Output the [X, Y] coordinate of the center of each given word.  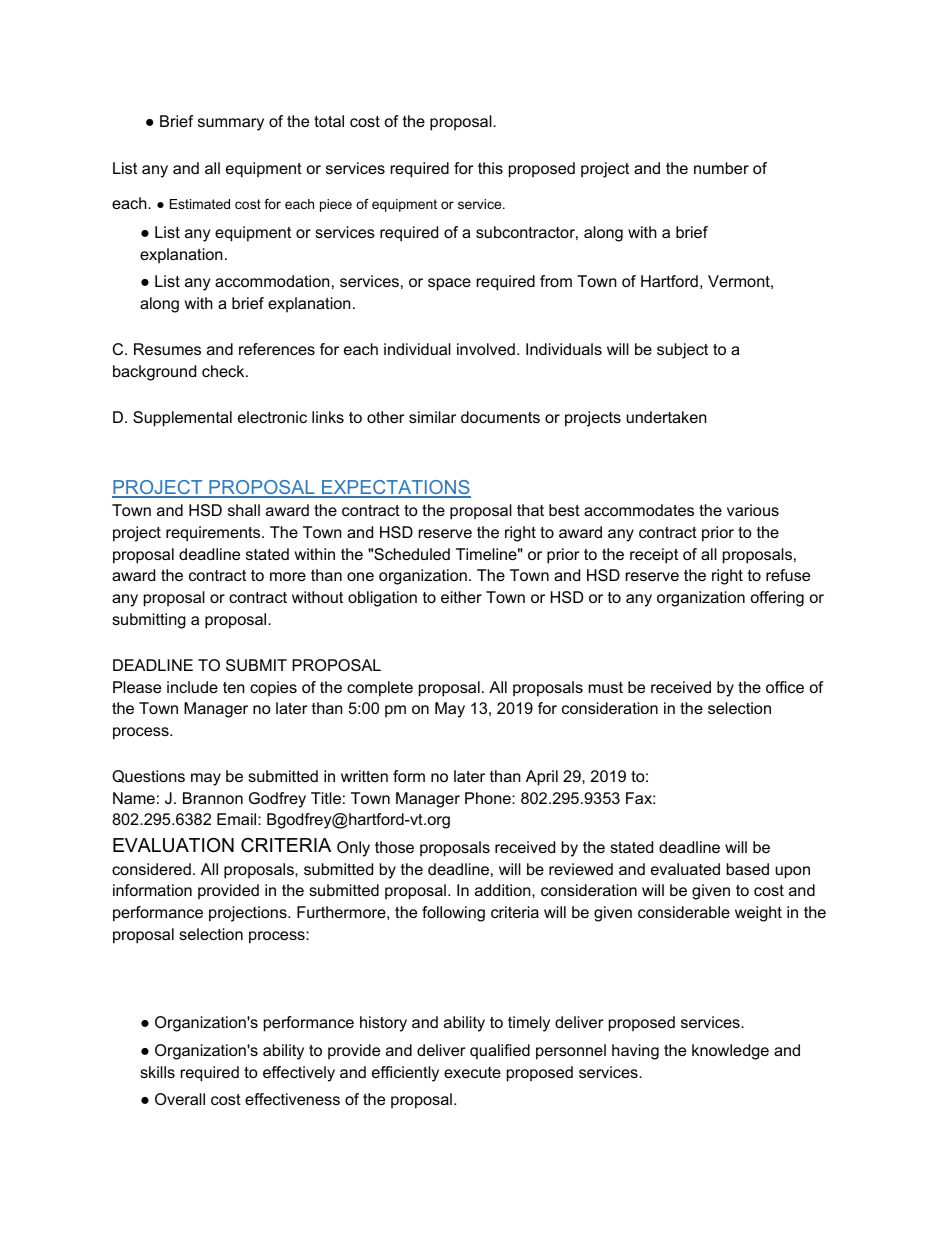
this [490, 168]
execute [472, 1072]
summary [231, 124]
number [721, 168]
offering [777, 599]
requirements [214, 534]
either [461, 597]
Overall [180, 1099]
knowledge [730, 1052]
